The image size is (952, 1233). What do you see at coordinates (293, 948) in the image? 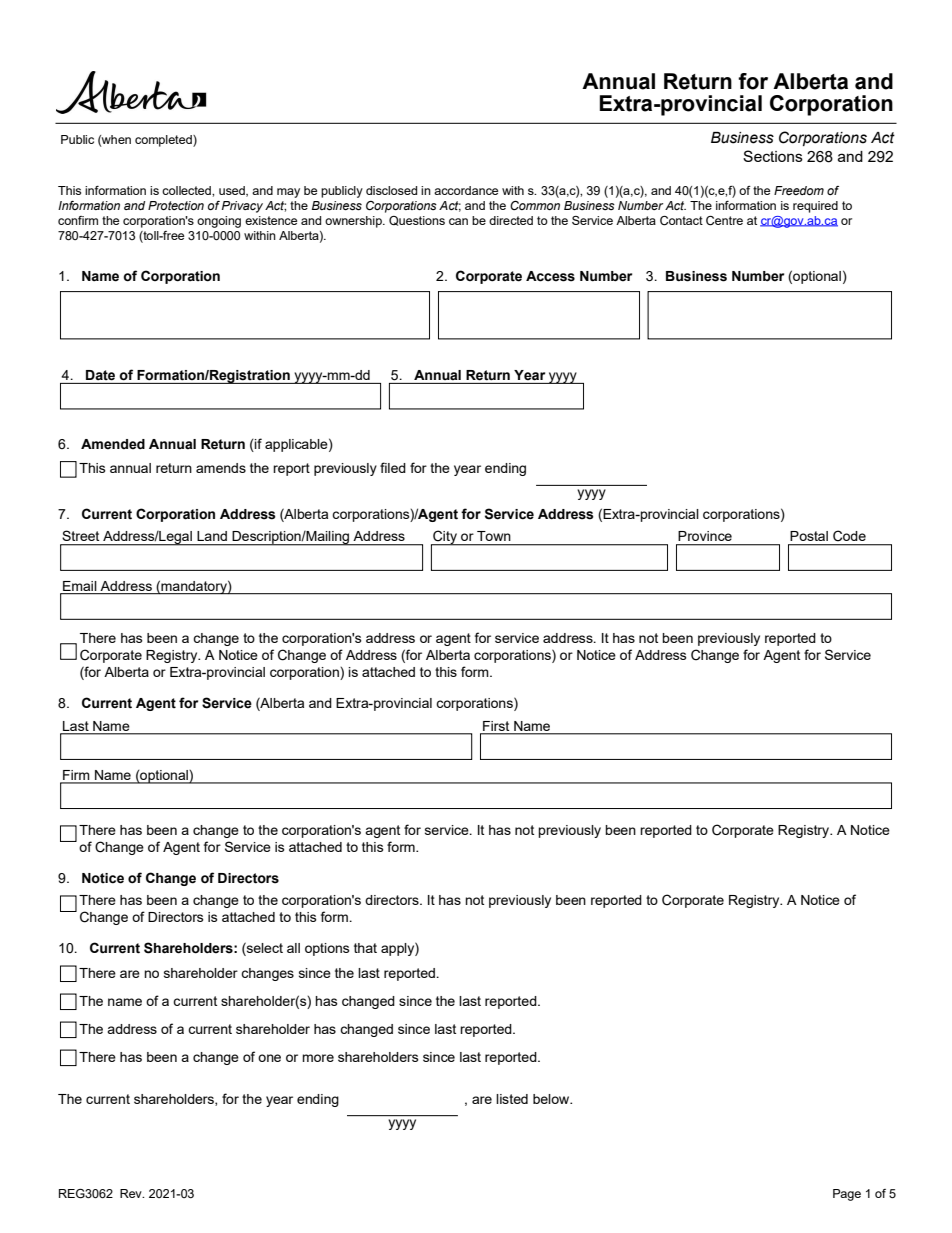
I see `all` at bounding box center [293, 948].
